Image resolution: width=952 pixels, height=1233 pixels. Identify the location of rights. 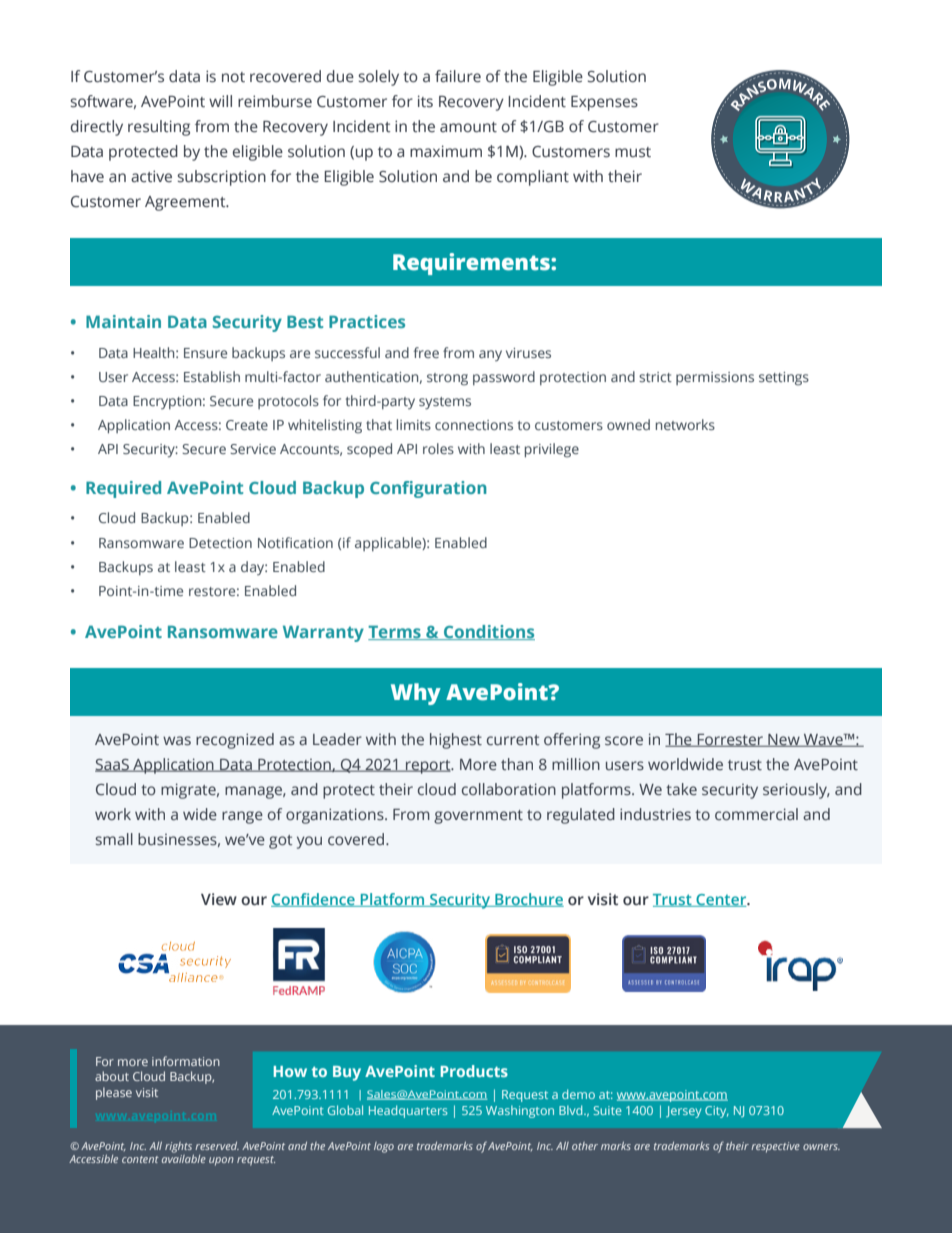
(179, 1149).
